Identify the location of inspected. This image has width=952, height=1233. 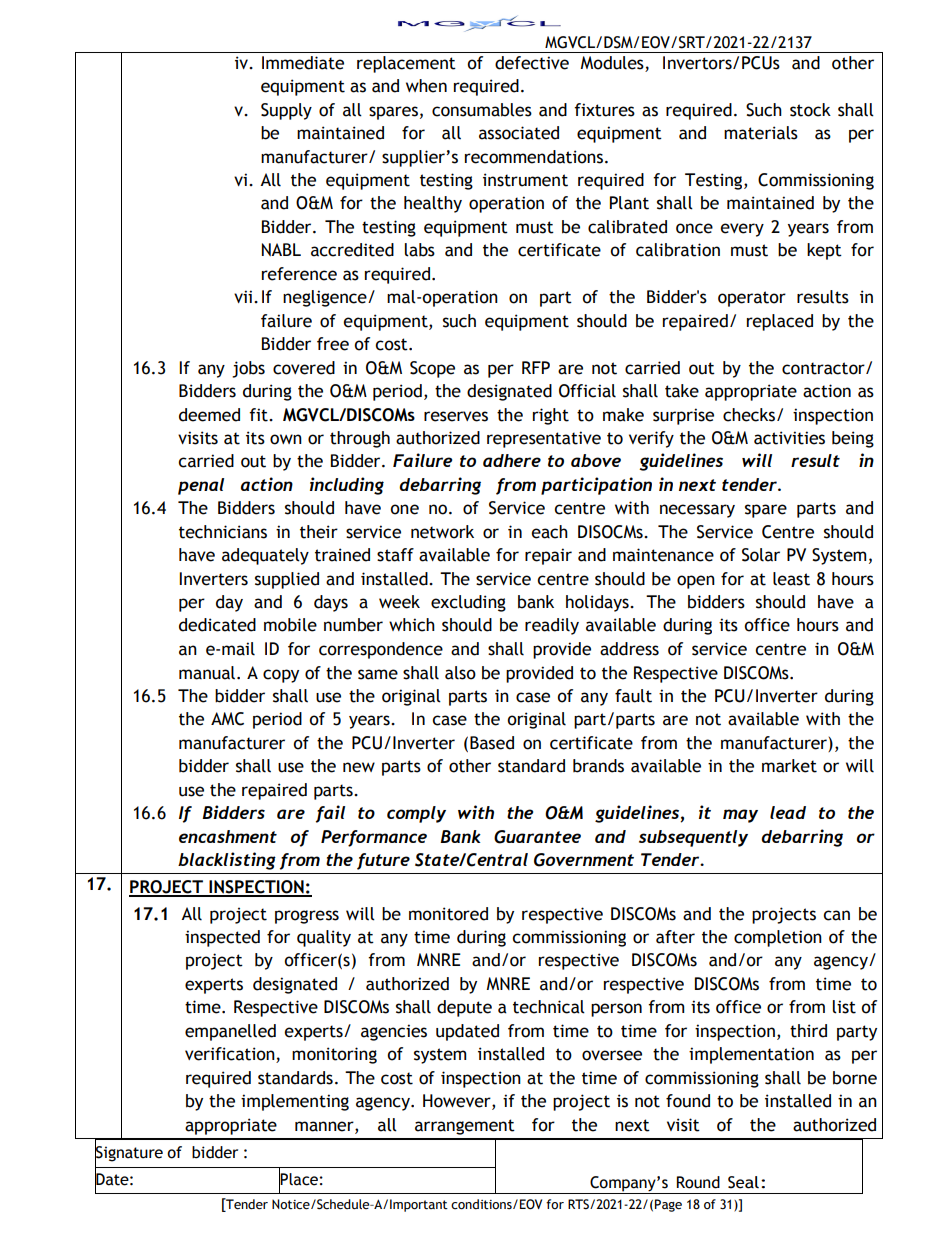
(222, 938).
